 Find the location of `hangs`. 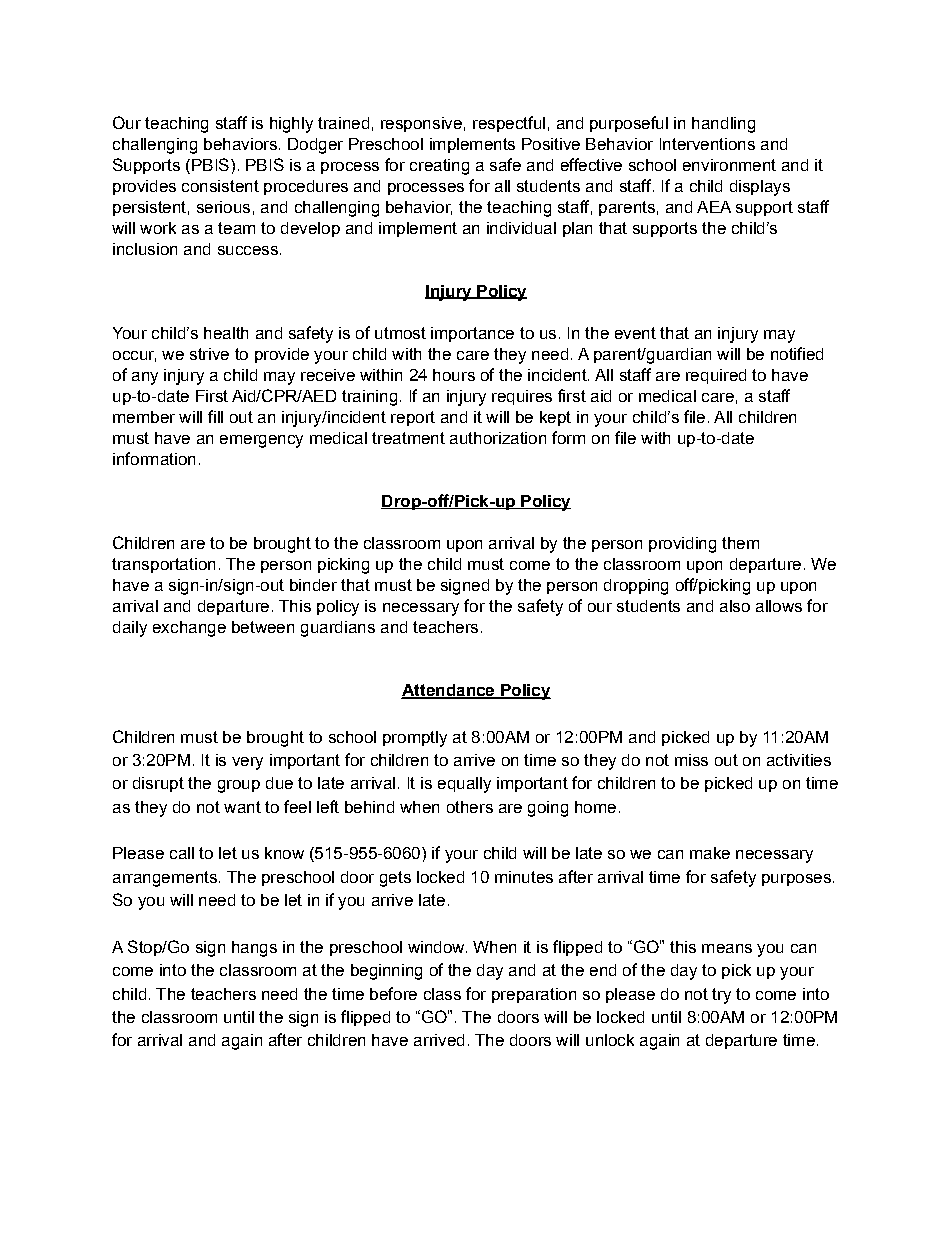

hangs is located at coordinates (254, 949).
